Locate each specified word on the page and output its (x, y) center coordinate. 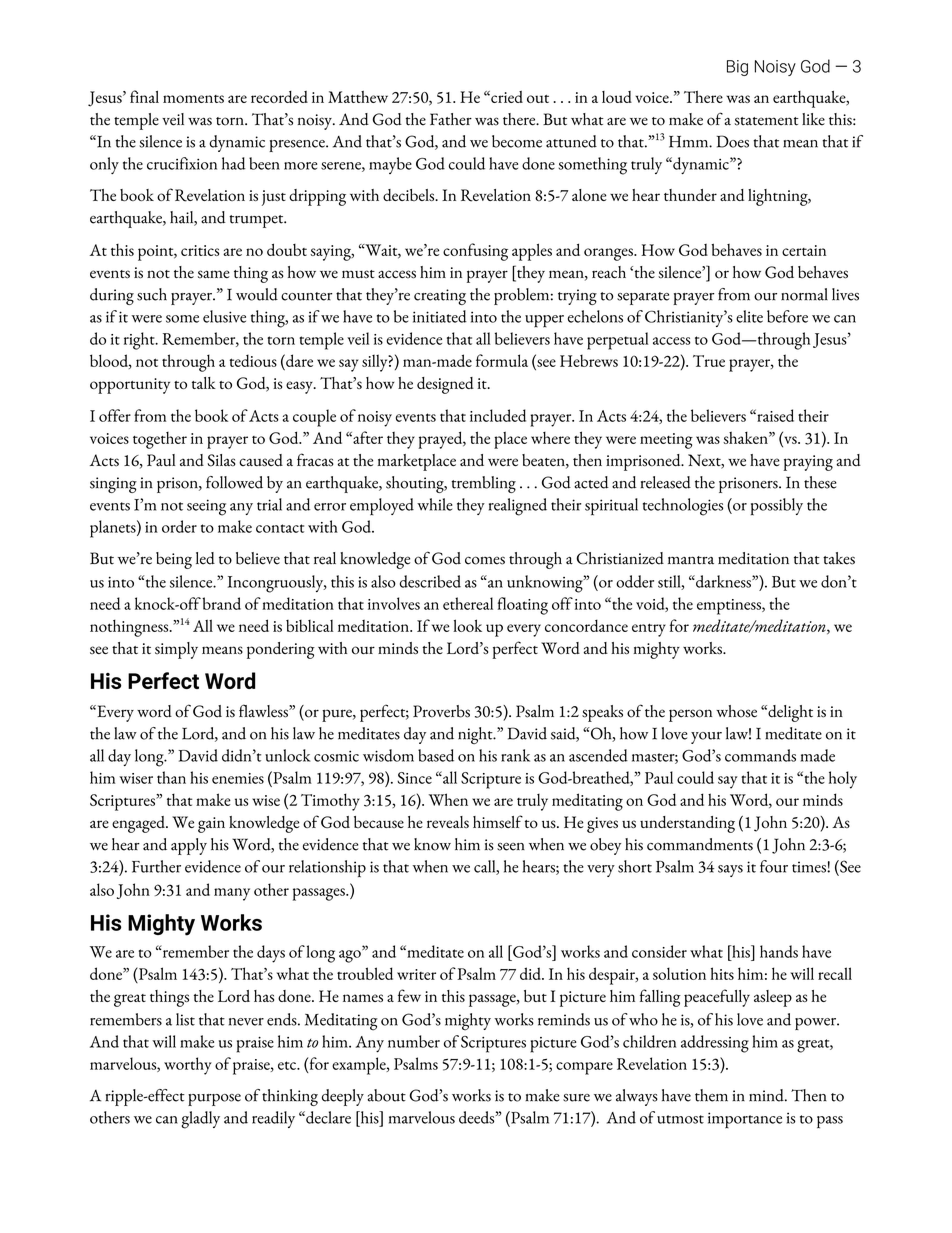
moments (193, 99)
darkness (723, 581)
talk (204, 383)
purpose (214, 1100)
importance (745, 1120)
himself (498, 821)
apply (189, 846)
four (774, 866)
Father (451, 119)
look (467, 625)
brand (221, 603)
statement (766, 121)
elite (749, 316)
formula (502, 360)
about (387, 1095)
